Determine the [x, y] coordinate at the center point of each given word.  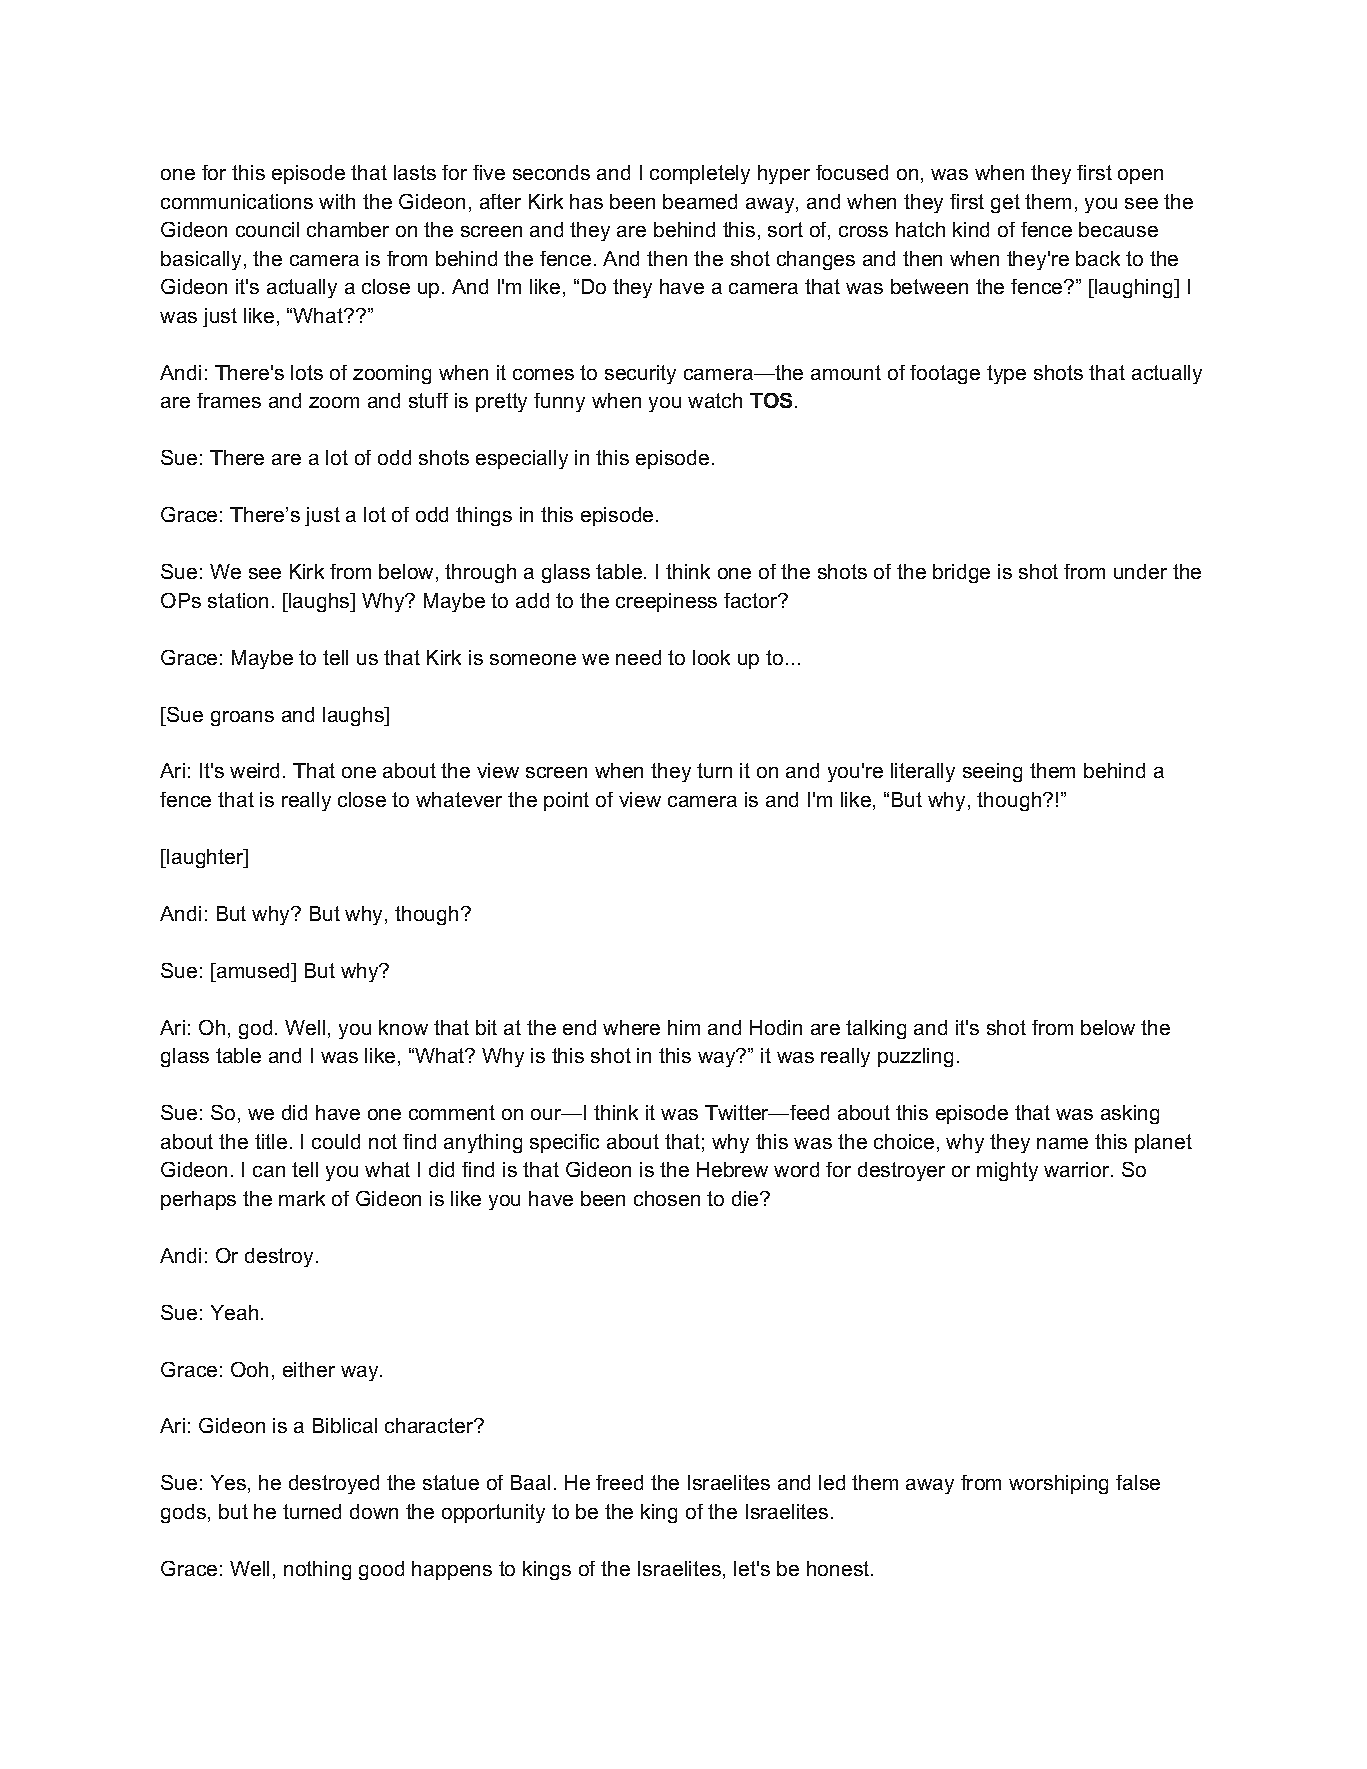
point [566, 801]
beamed [700, 201]
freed [619, 1482]
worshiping [1058, 1484]
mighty [1007, 1171]
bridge [961, 573]
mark [302, 1198]
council [267, 229]
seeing [992, 772]
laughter [206, 858]
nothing [317, 1570]
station [238, 600]
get [1005, 203]
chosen [667, 1198]
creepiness [666, 602]
